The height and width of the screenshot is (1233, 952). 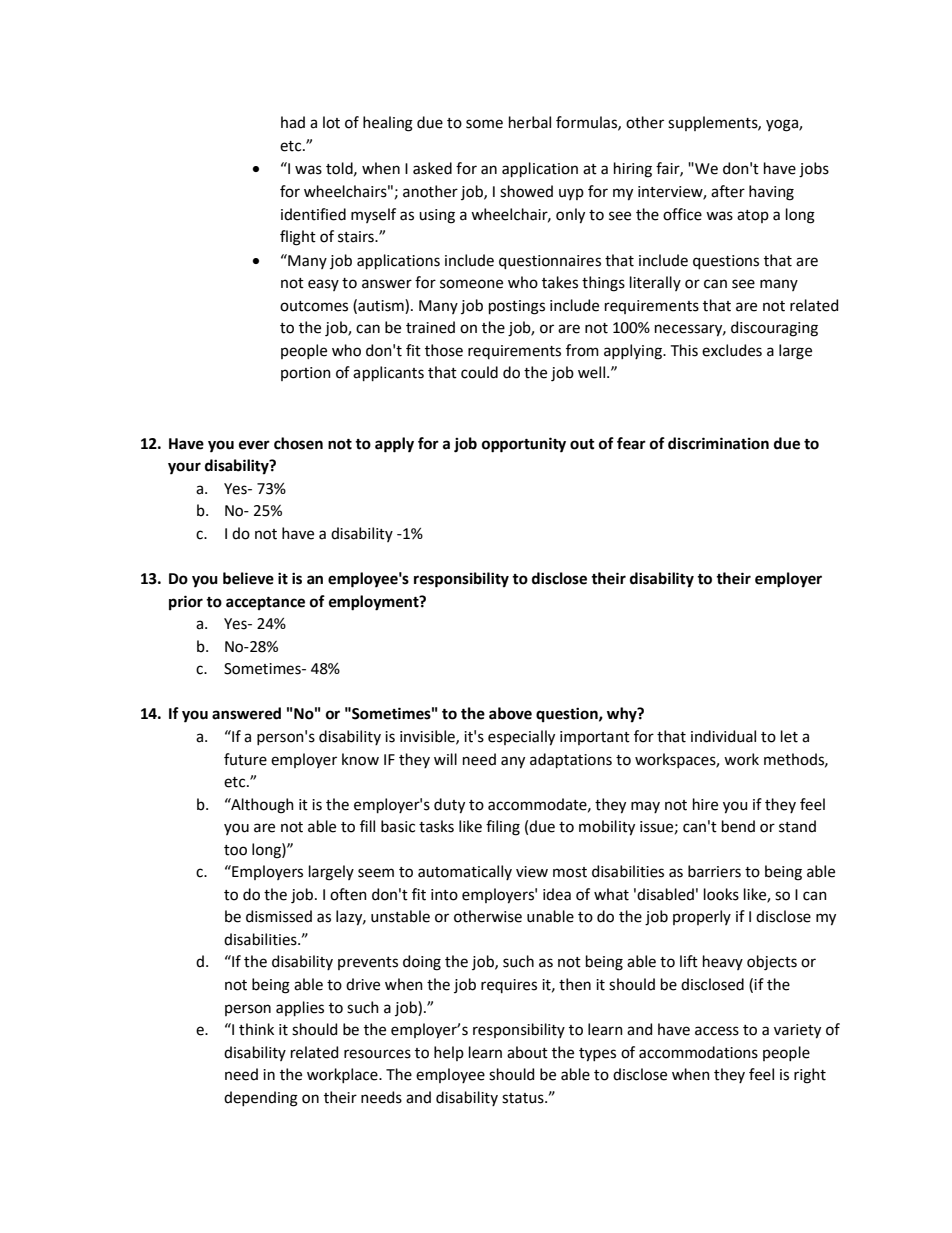 I want to click on depending, so click(x=261, y=1099).
